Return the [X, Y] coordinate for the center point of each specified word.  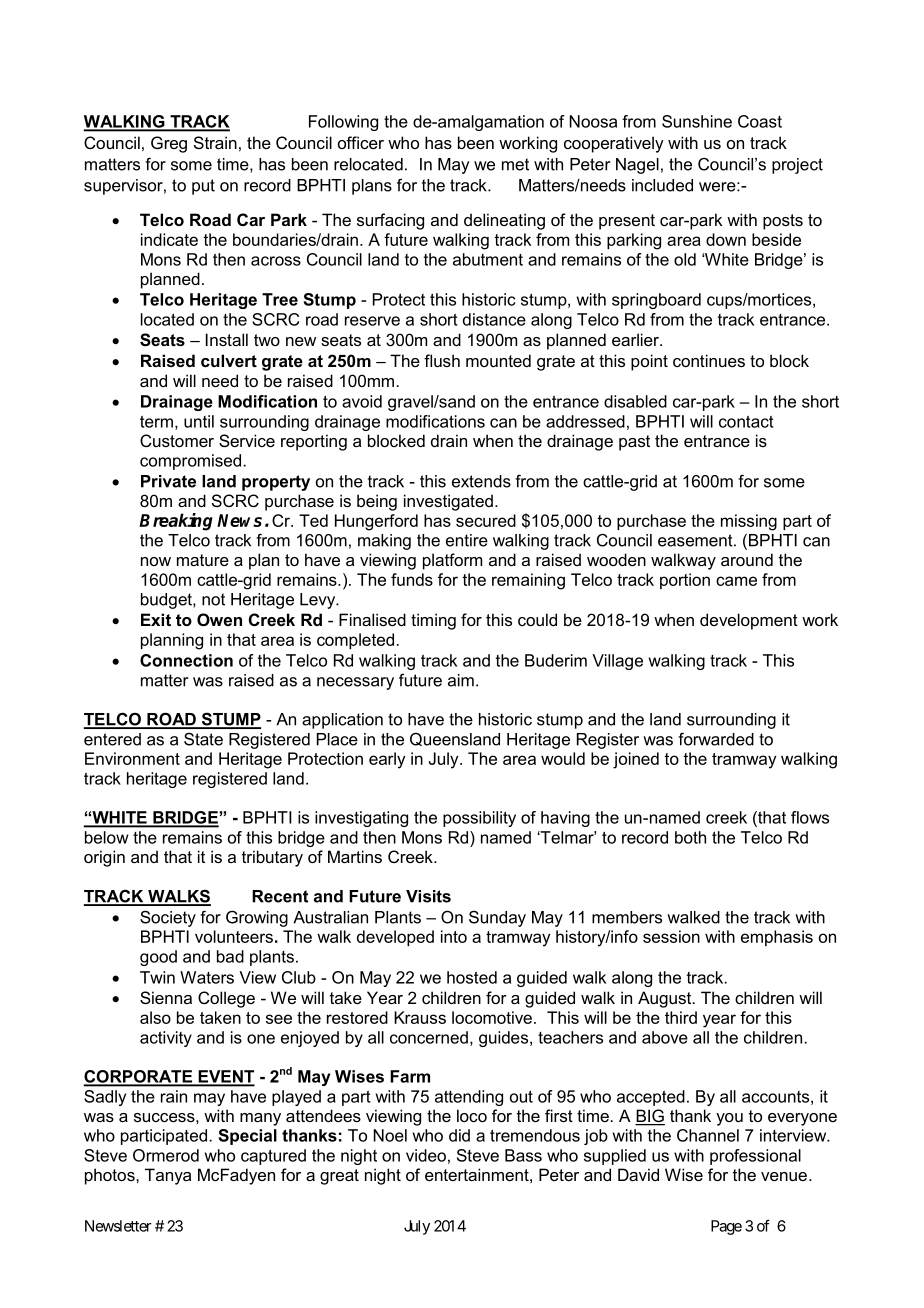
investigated [448, 502]
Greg [169, 144]
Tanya [168, 1176]
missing [749, 522]
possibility [479, 819]
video [426, 1155]
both [690, 837]
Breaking [176, 522]
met [515, 164]
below [107, 837]
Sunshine [697, 121]
